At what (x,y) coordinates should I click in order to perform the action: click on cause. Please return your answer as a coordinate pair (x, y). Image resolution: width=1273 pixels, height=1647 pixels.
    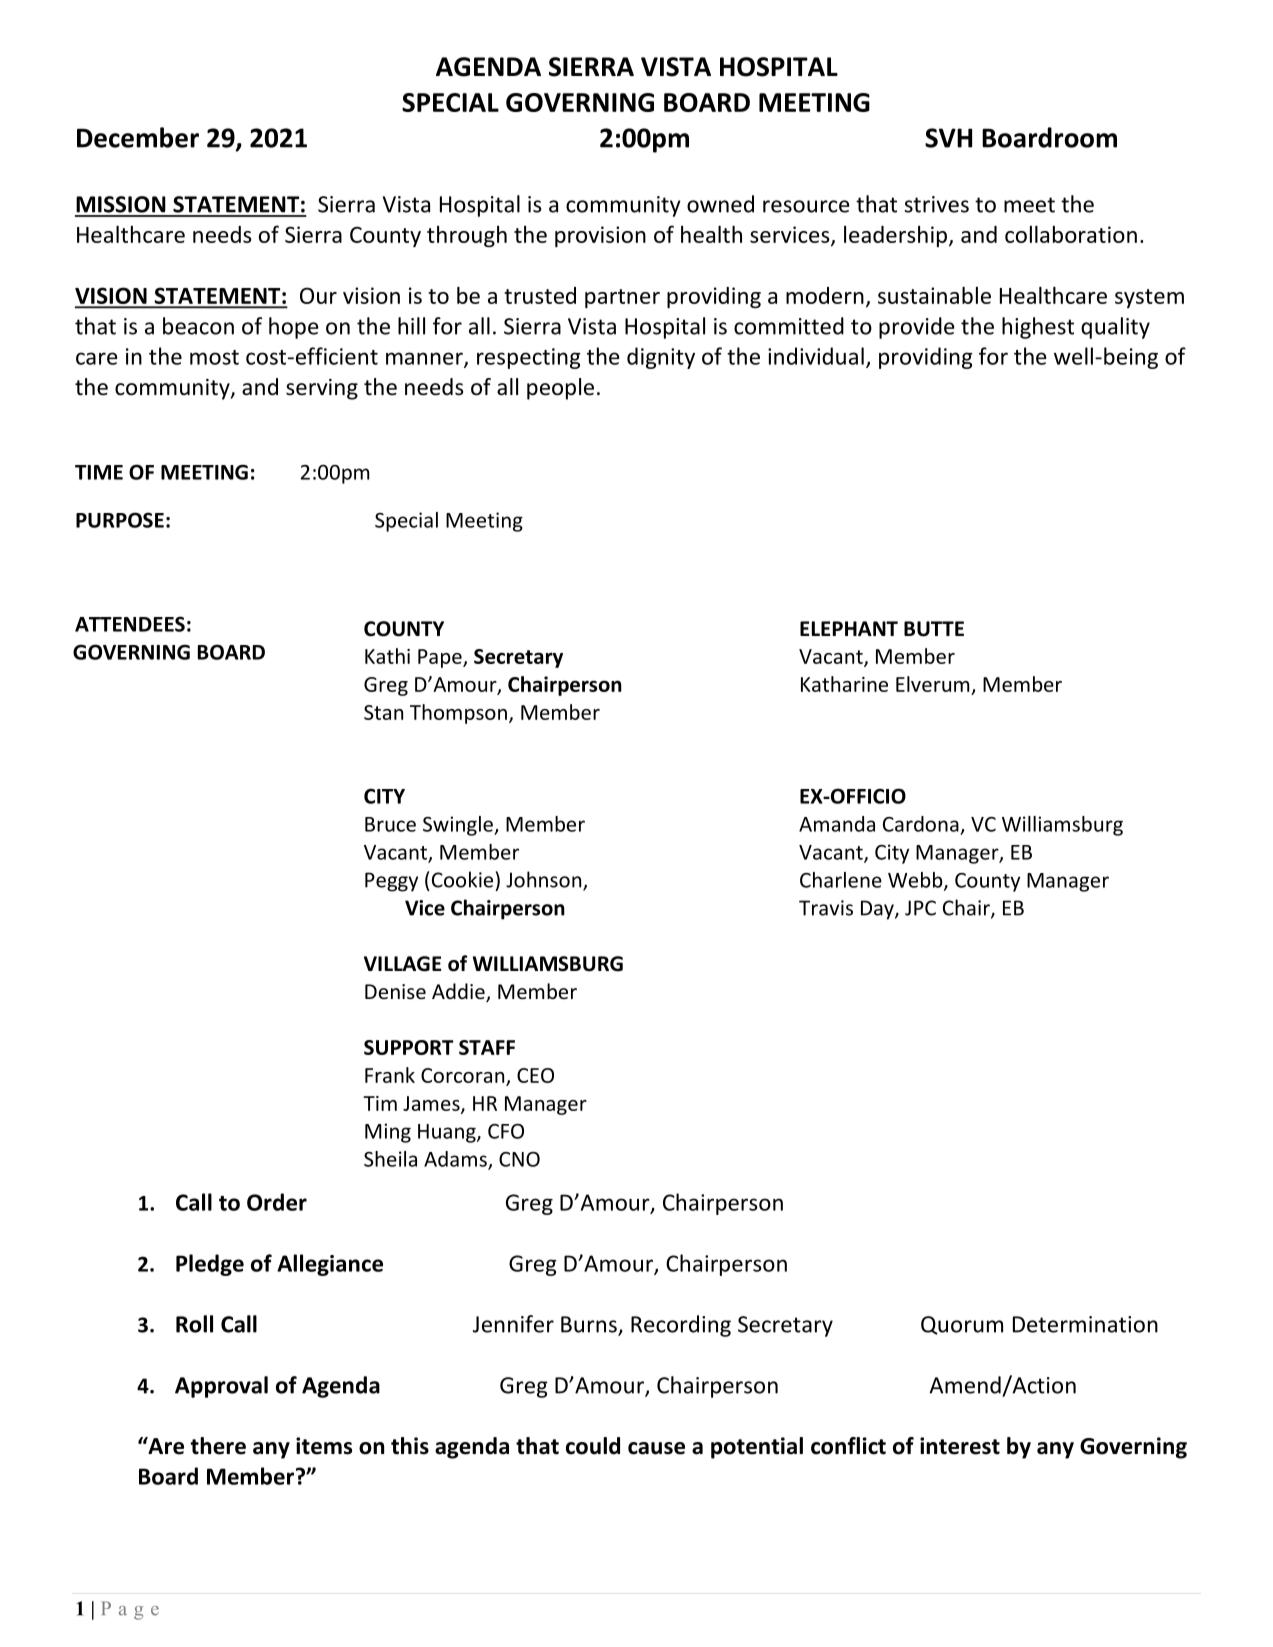
    Looking at the image, I should click on (656, 1448).
